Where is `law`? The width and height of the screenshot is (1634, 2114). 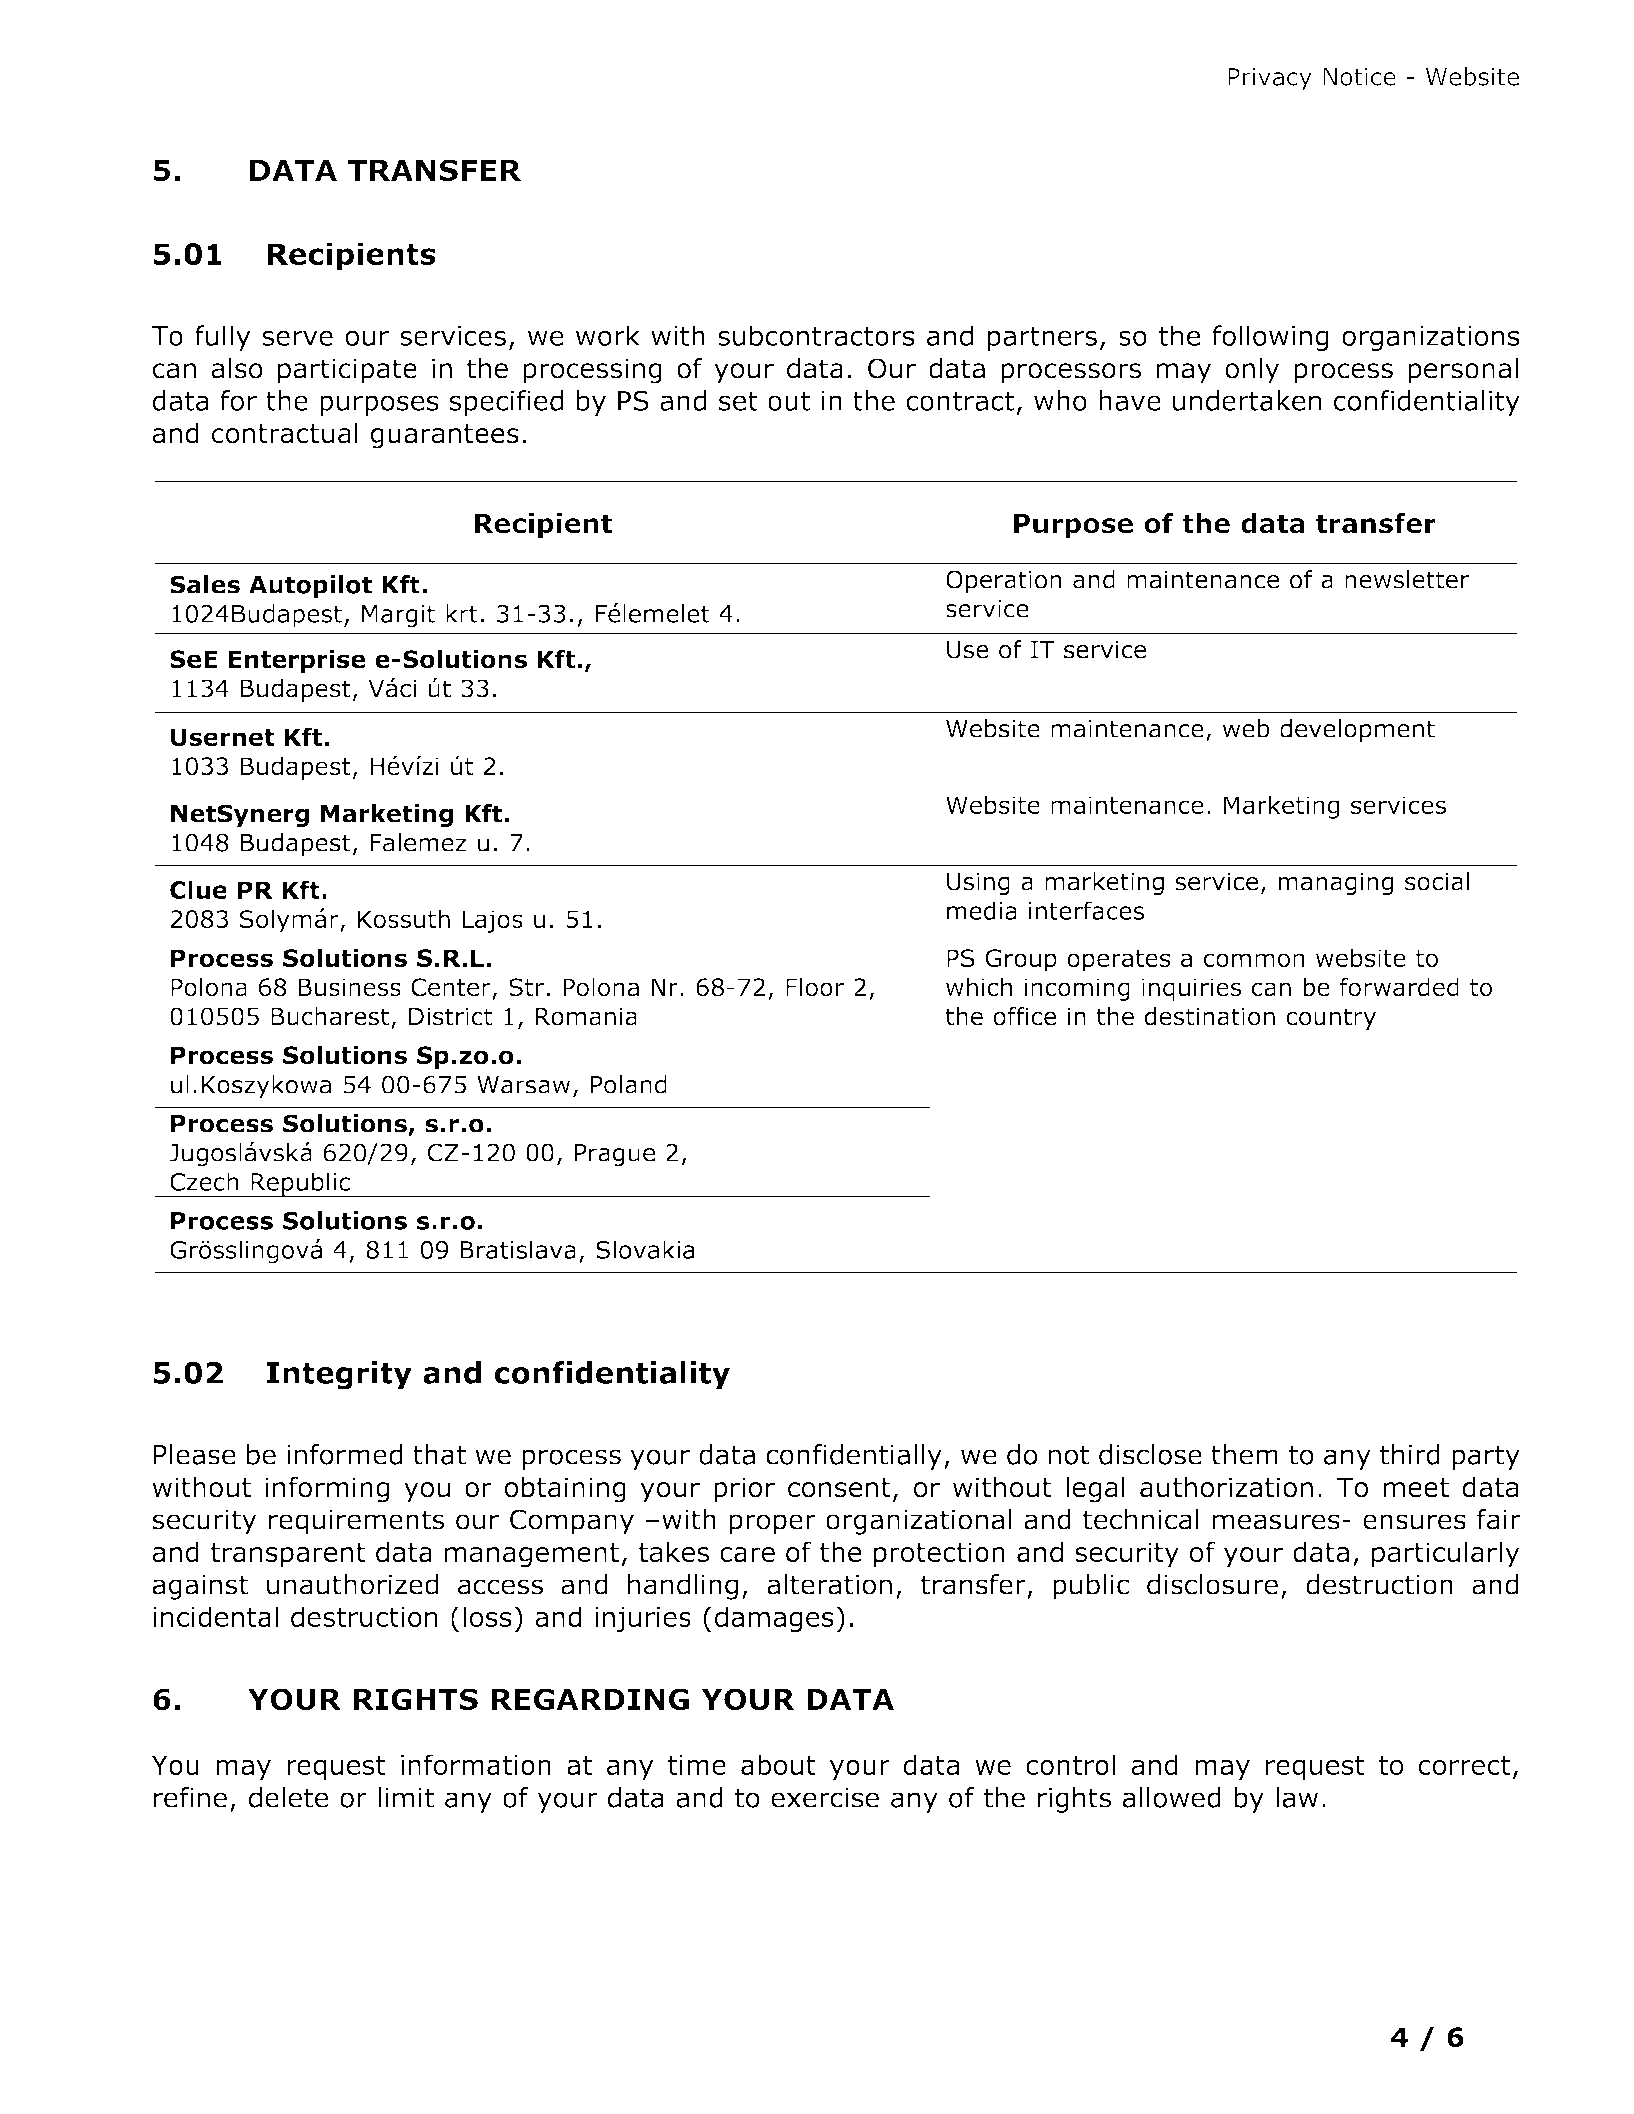 law is located at coordinates (1297, 1797).
